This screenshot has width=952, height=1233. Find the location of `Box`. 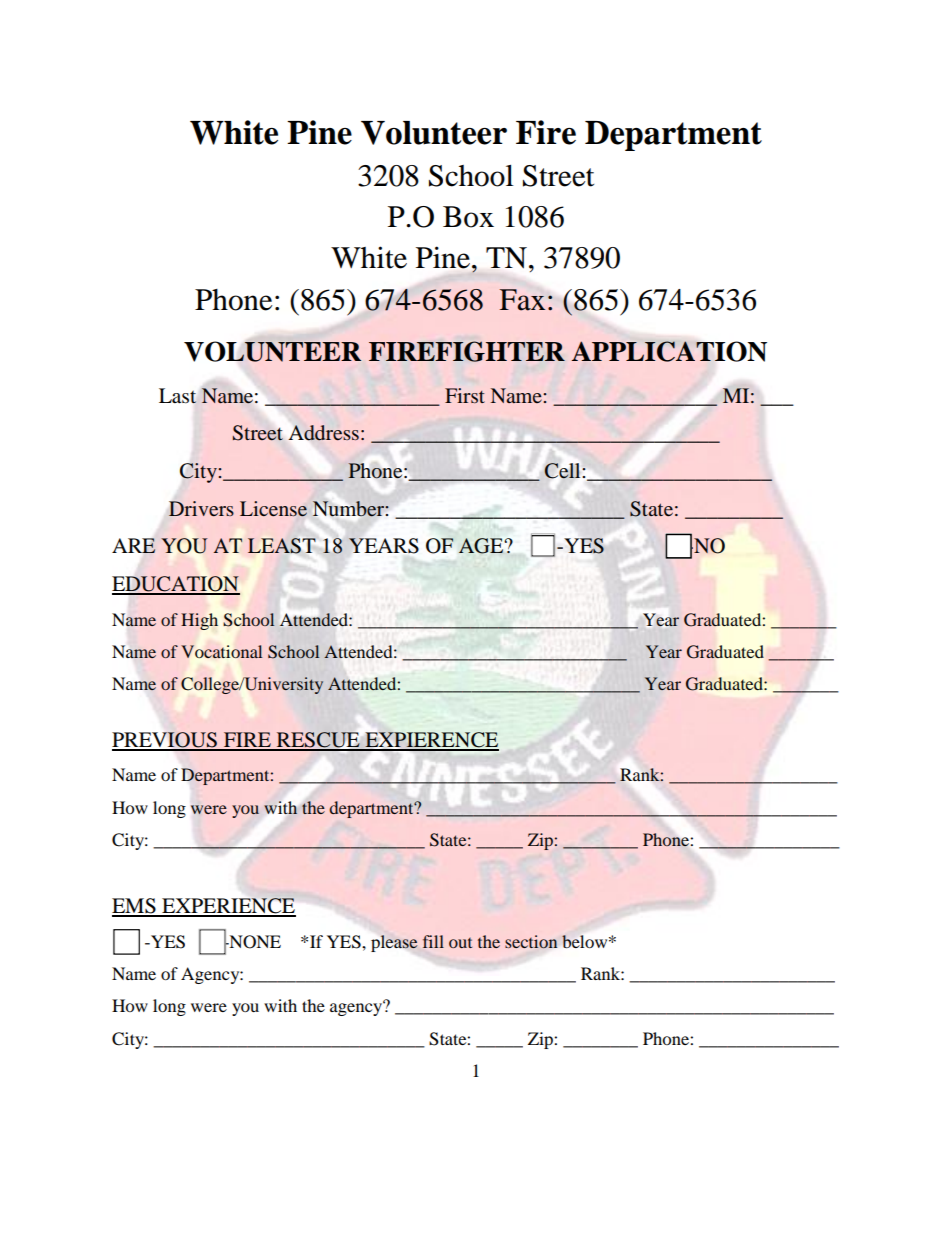

Box is located at coordinates (468, 217).
